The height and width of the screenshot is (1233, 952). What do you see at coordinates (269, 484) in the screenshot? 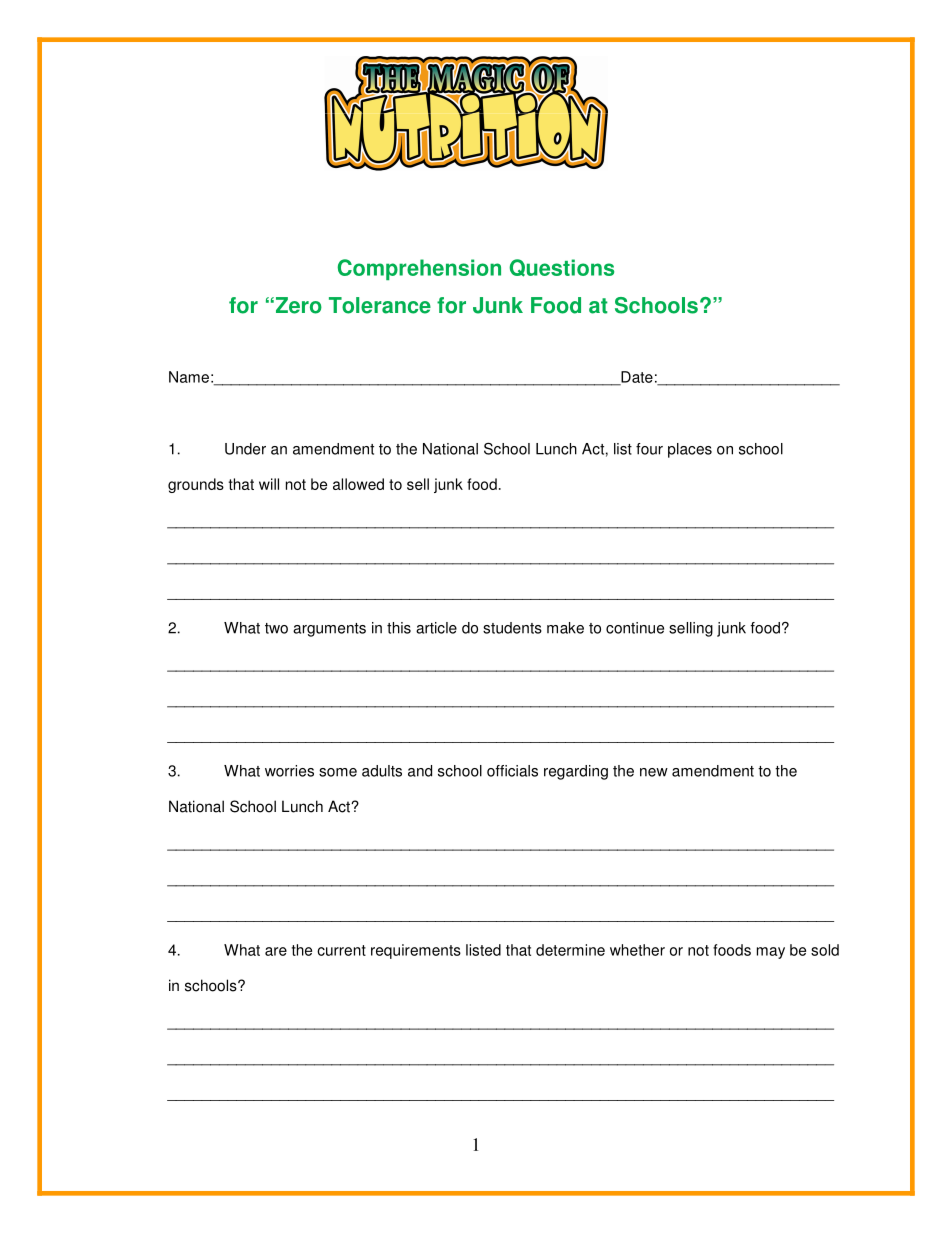
I see `will` at bounding box center [269, 484].
